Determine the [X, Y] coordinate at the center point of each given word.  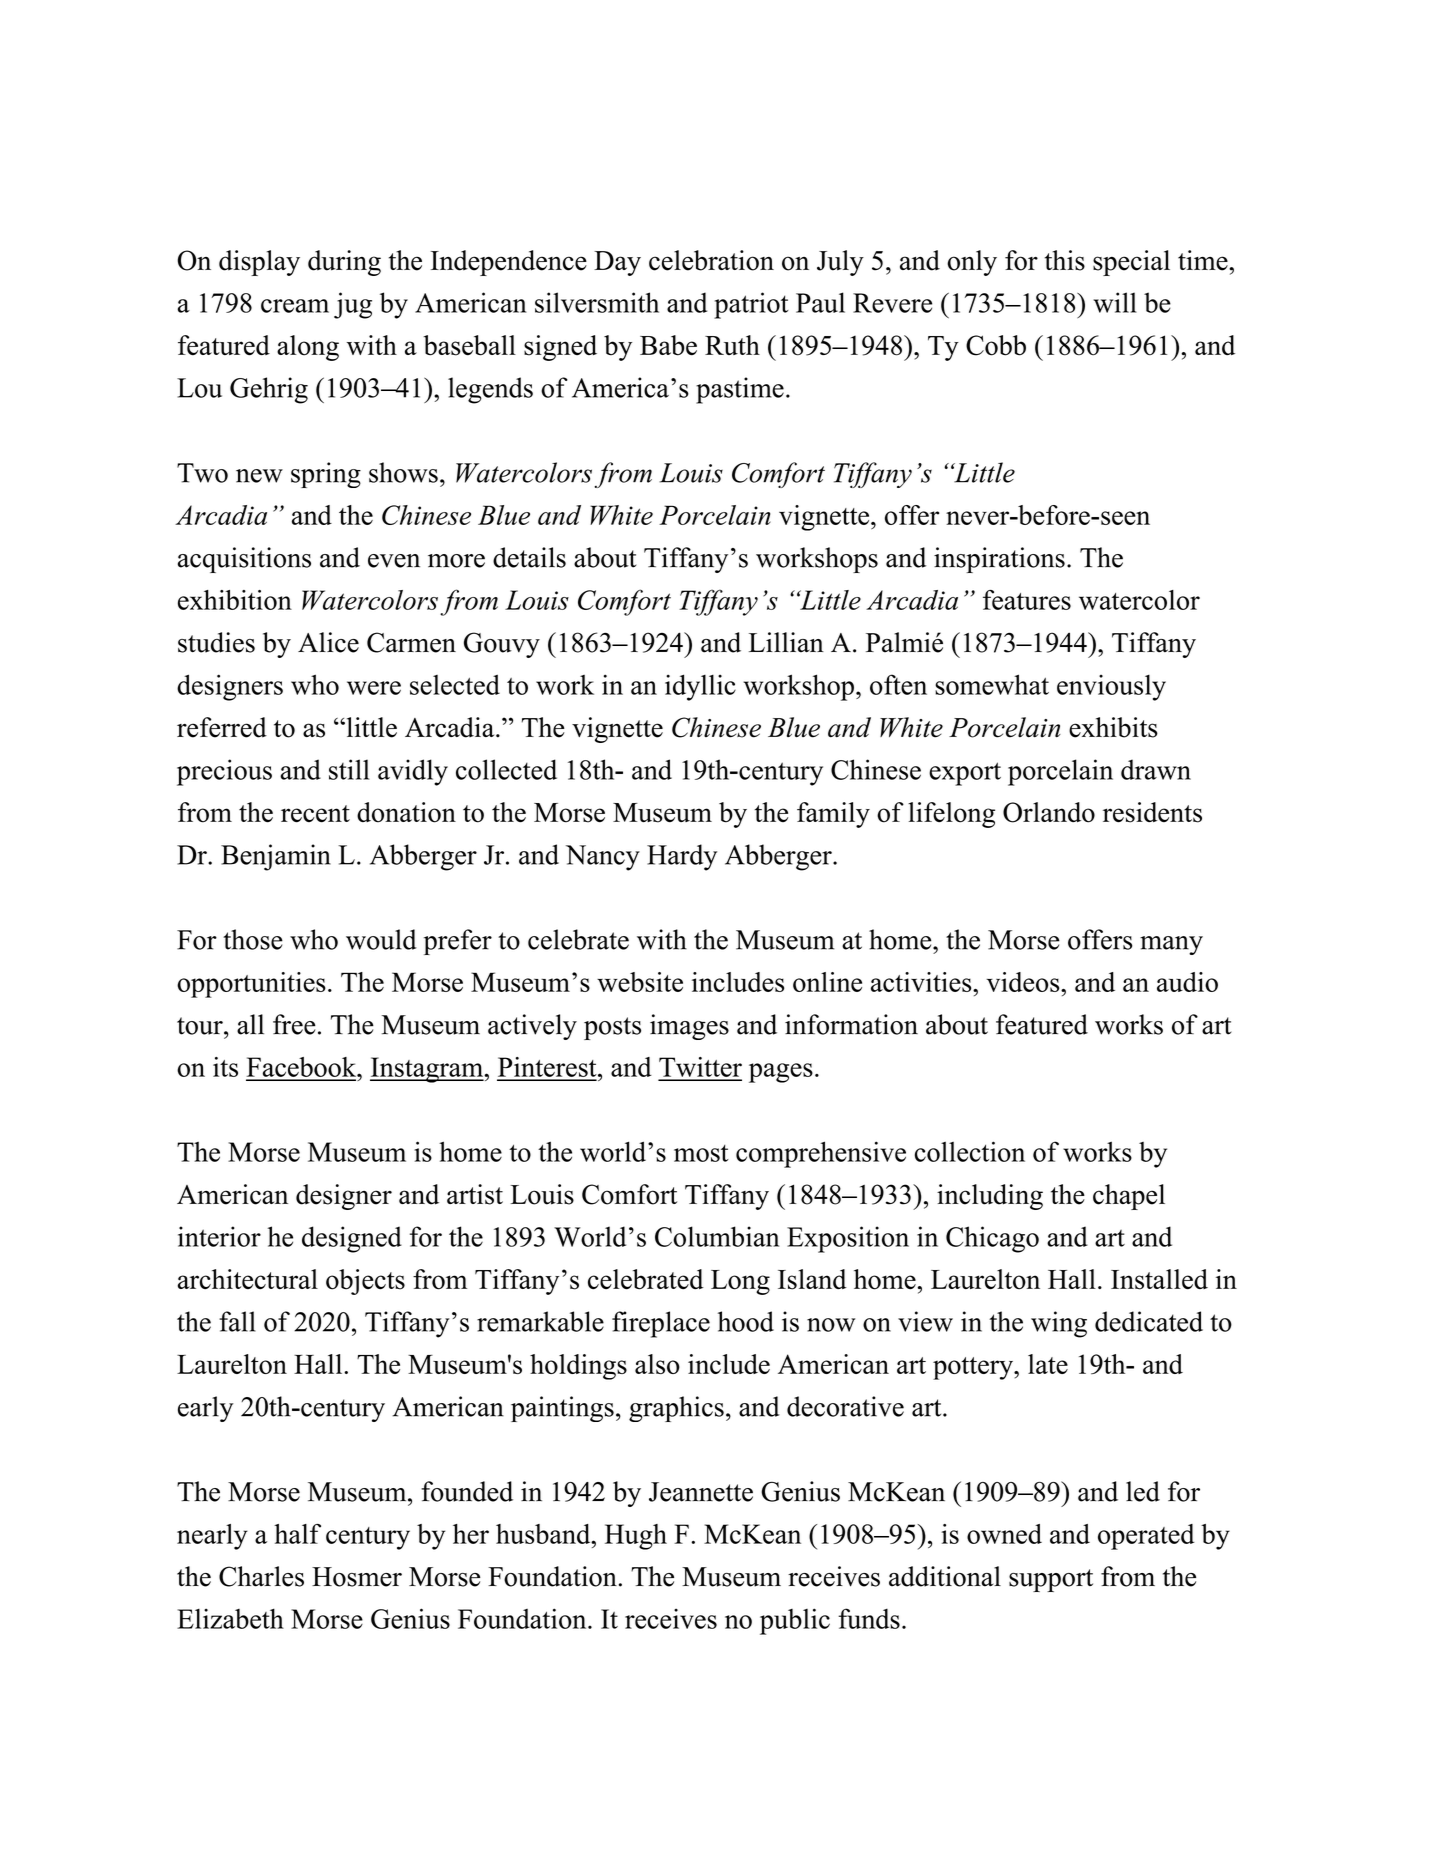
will [1115, 302]
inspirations [999, 560]
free [294, 1024]
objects [365, 1282]
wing [1059, 1324]
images [689, 1027]
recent [315, 814]
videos [1024, 982]
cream [295, 306]
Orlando [1049, 812]
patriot [751, 305]
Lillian [786, 642]
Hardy [682, 857]
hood [746, 1321]
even [394, 561]
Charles [261, 1576]
